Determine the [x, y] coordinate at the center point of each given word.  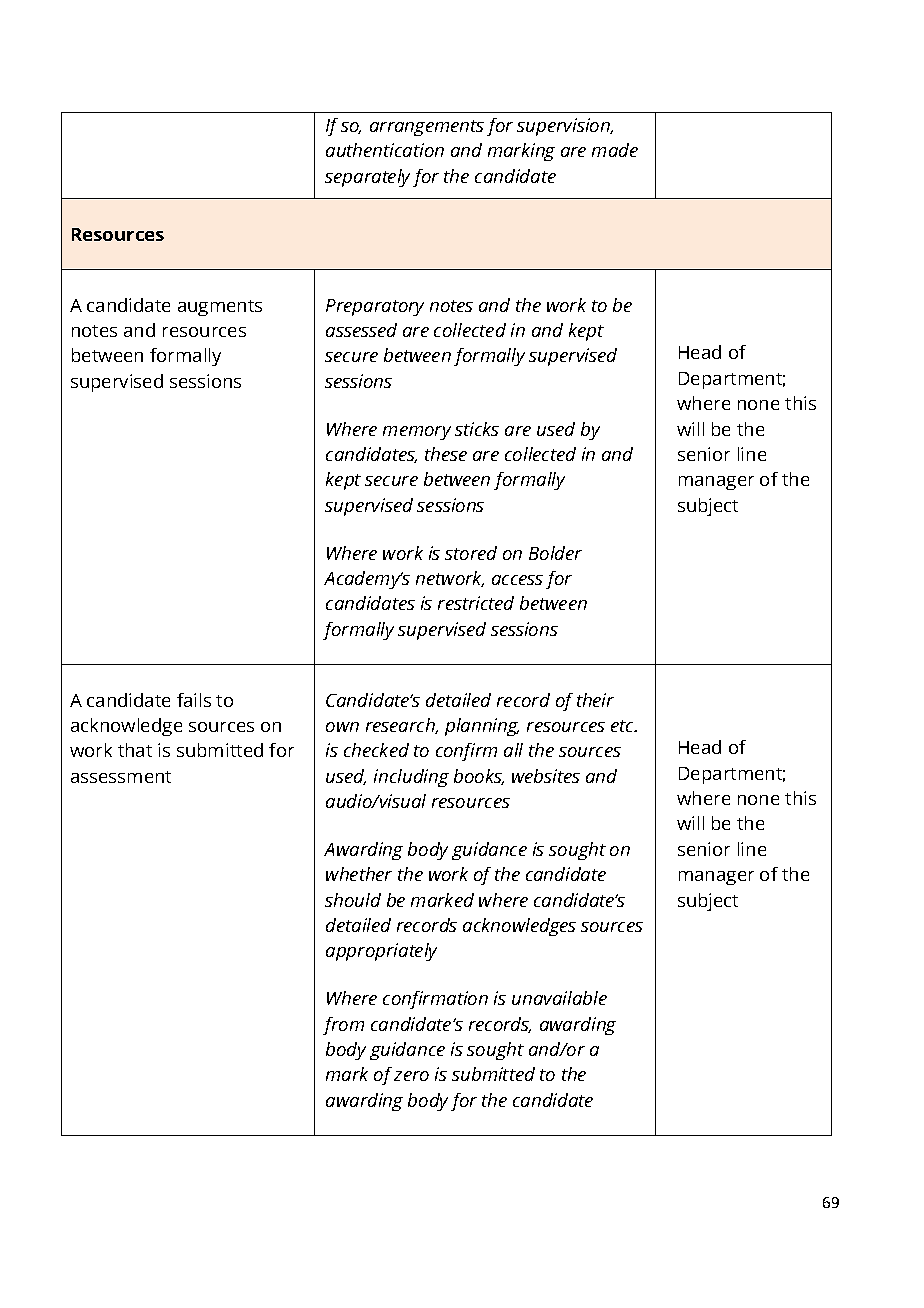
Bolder [555, 553]
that [135, 750]
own [342, 727]
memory [417, 433]
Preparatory [375, 307]
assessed [361, 330]
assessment [121, 777]
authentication [385, 150]
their [595, 700]
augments [220, 308]
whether [359, 874]
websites [546, 776]
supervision [564, 127]
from [343, 1026]
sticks [477, 429]
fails [194, 700]
